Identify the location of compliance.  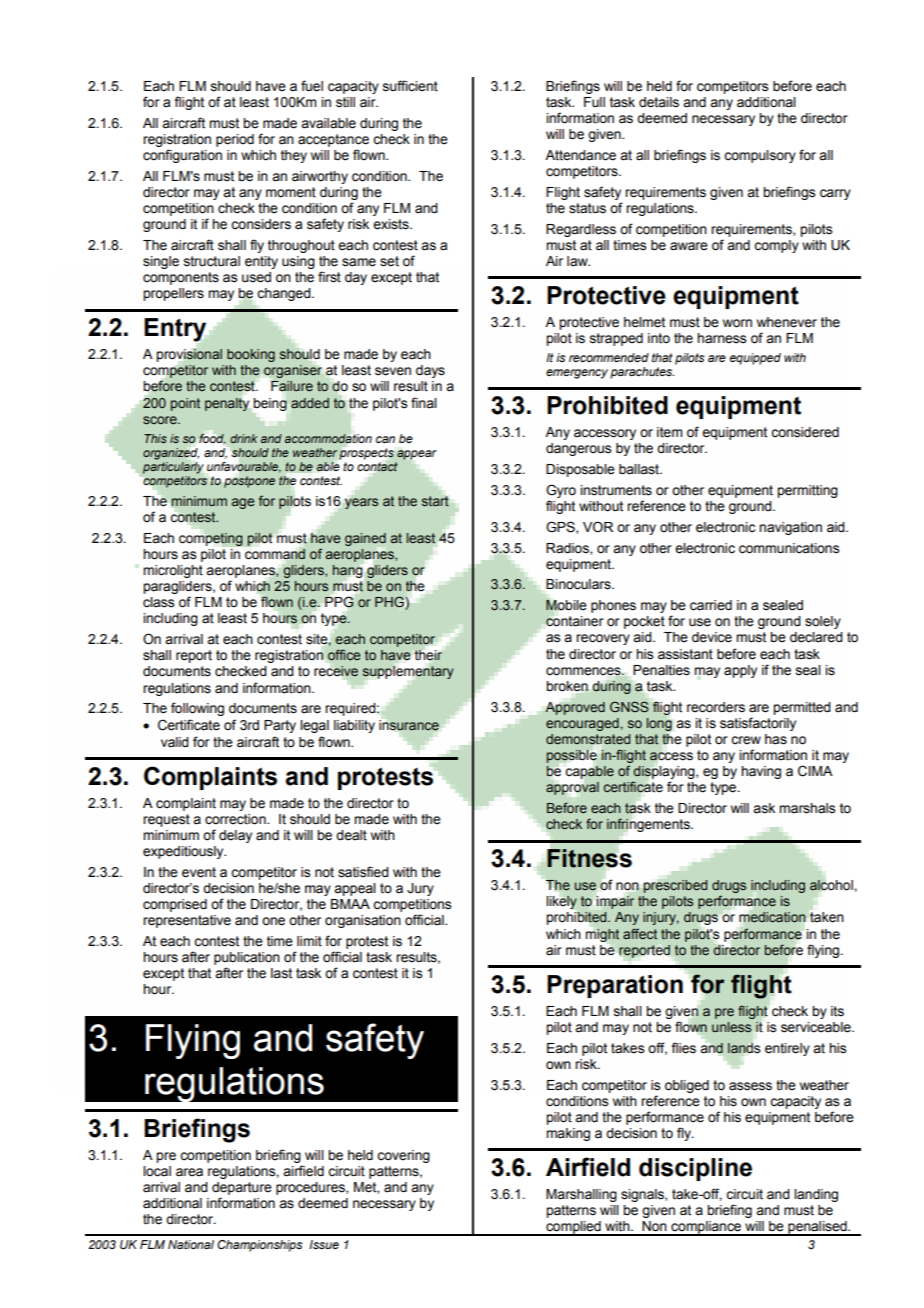
(706, 1228).
